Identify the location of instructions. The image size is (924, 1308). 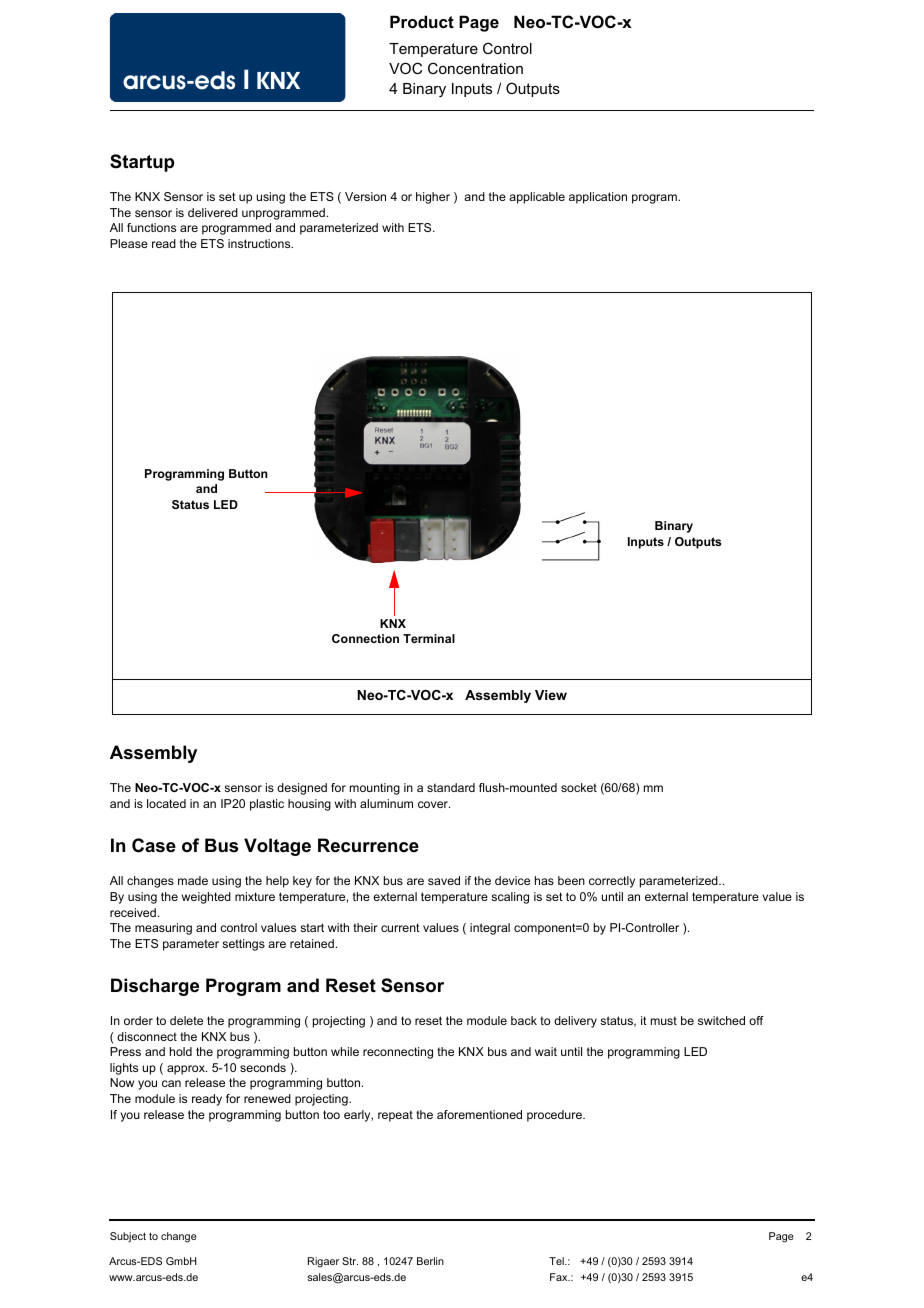
(260, 243).
